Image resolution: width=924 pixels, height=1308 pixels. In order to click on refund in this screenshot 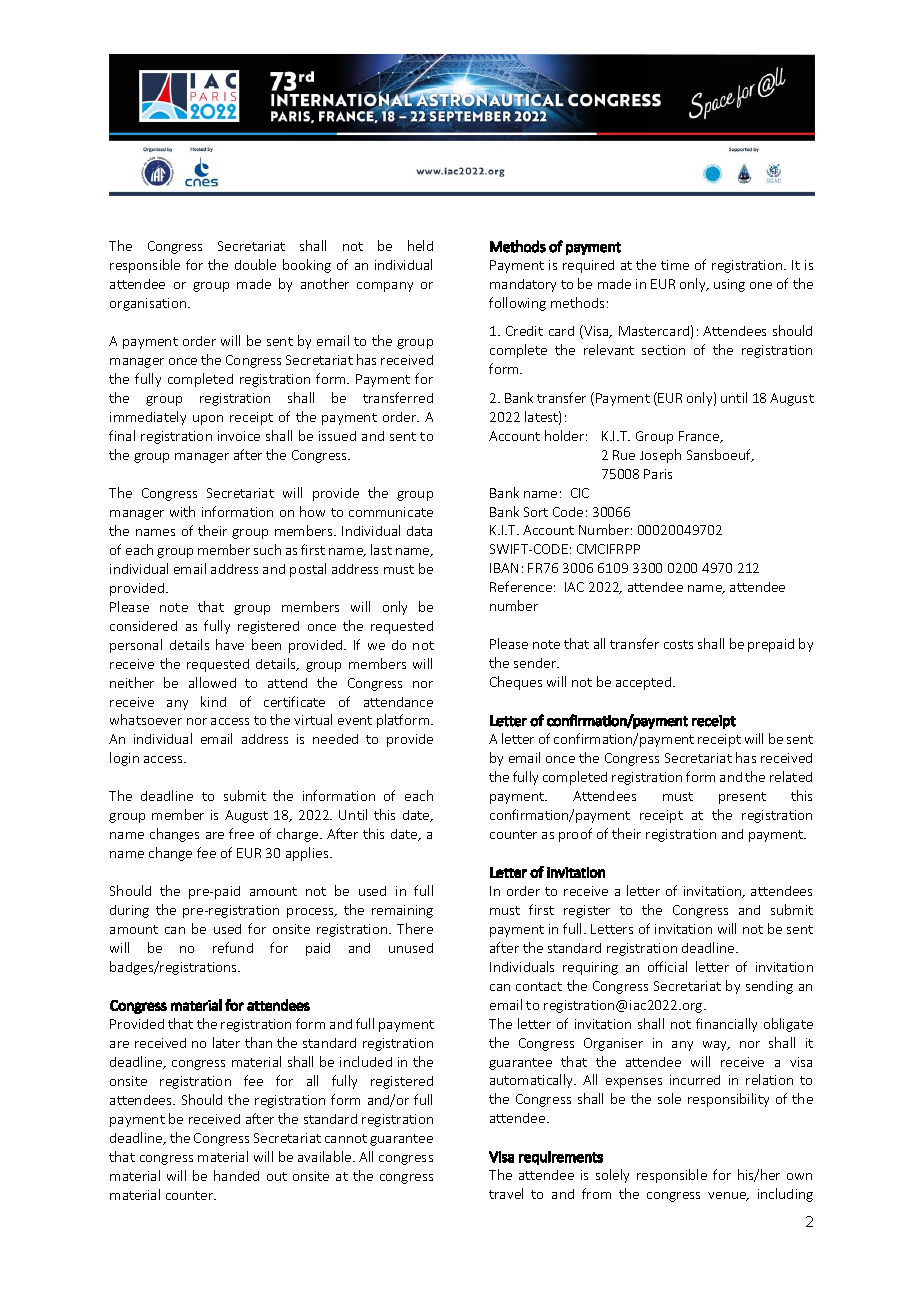, I will do `click(233, 947)`.
